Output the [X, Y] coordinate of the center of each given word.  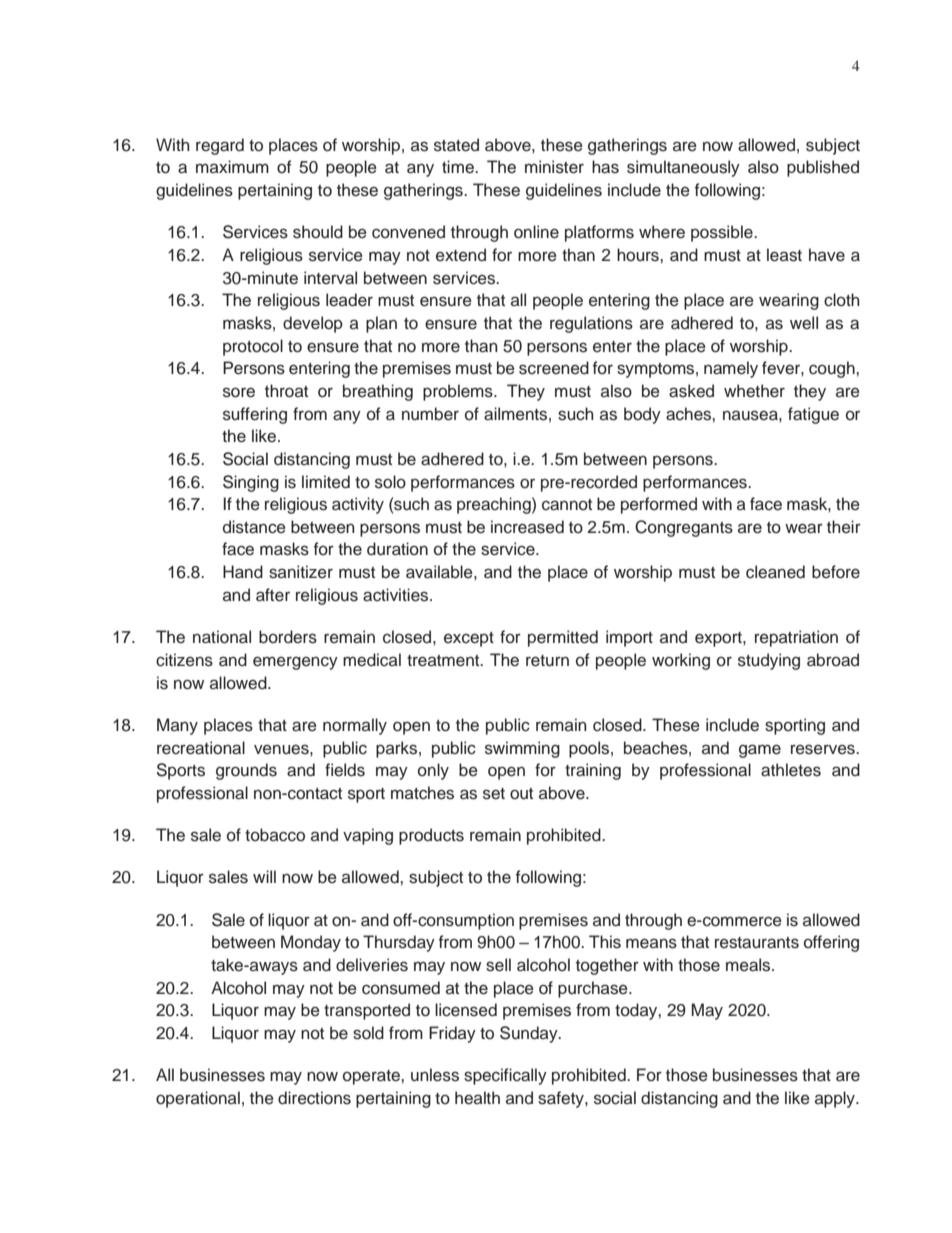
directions [314, 1098]
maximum [232, 167]
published [823, 168]
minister [554, 167]
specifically [505, 1076]
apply [836, 1099]
